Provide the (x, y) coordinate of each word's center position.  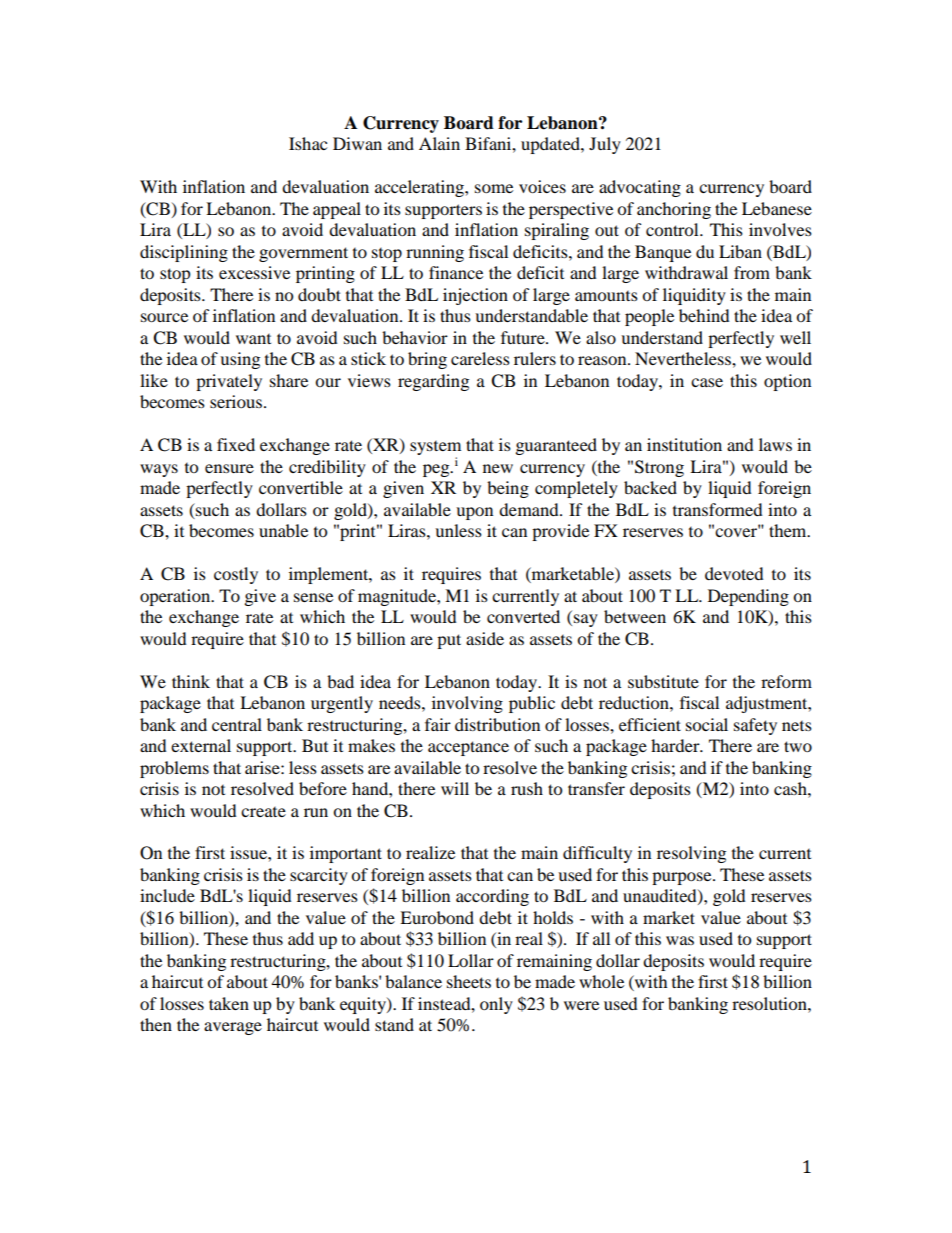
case (707, 382)
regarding (433, 382)
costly (236, 575)
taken (229, 1003)
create (263, 812)
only (496, 1005)
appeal (337, 210)
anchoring (674, 210)
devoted (734, 573)
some (494, 188)
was (680, 940)
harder (676, 745)
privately (229, 382)
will (455, 788)
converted (523, 616)
